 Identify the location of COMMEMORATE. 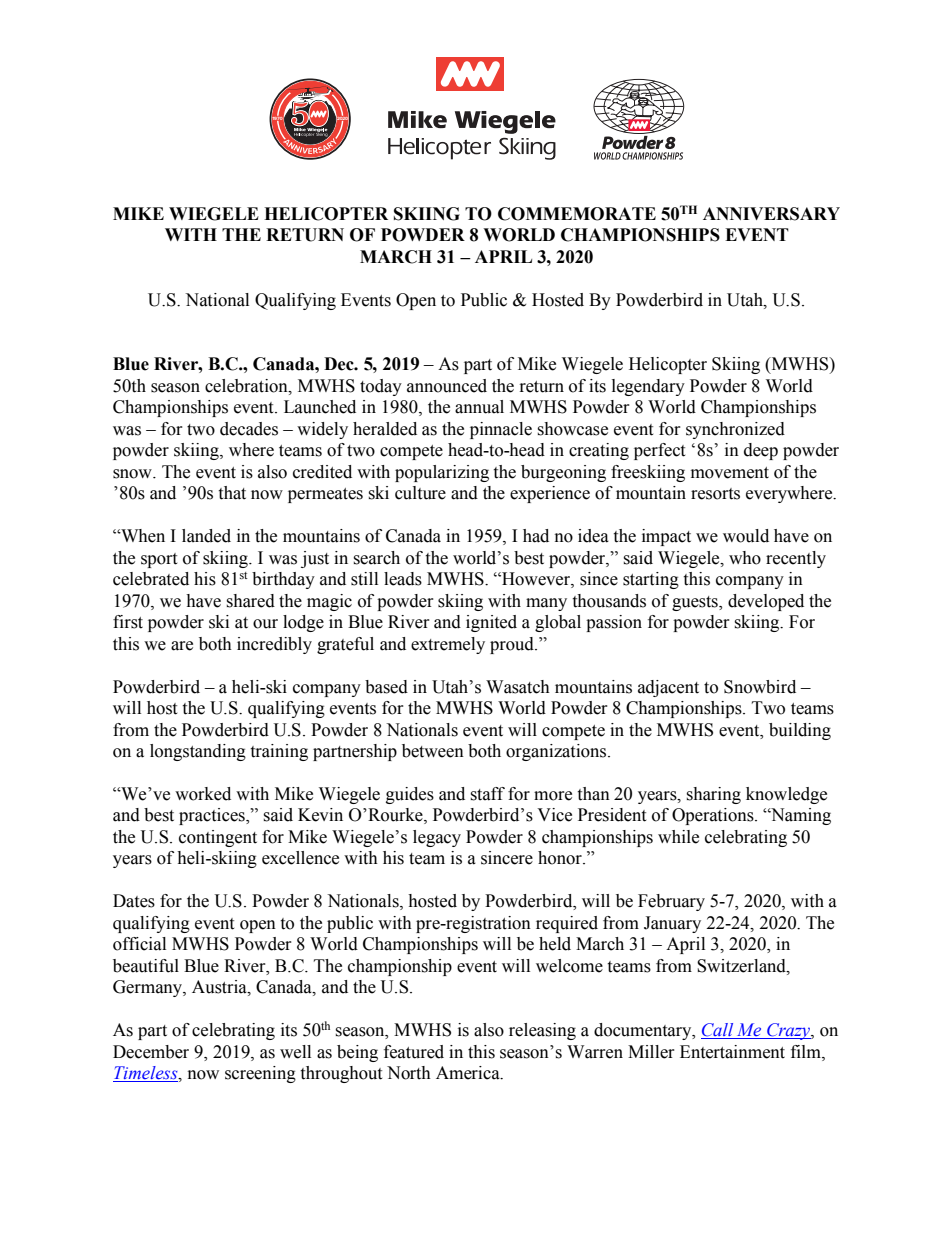
(577, 214).
